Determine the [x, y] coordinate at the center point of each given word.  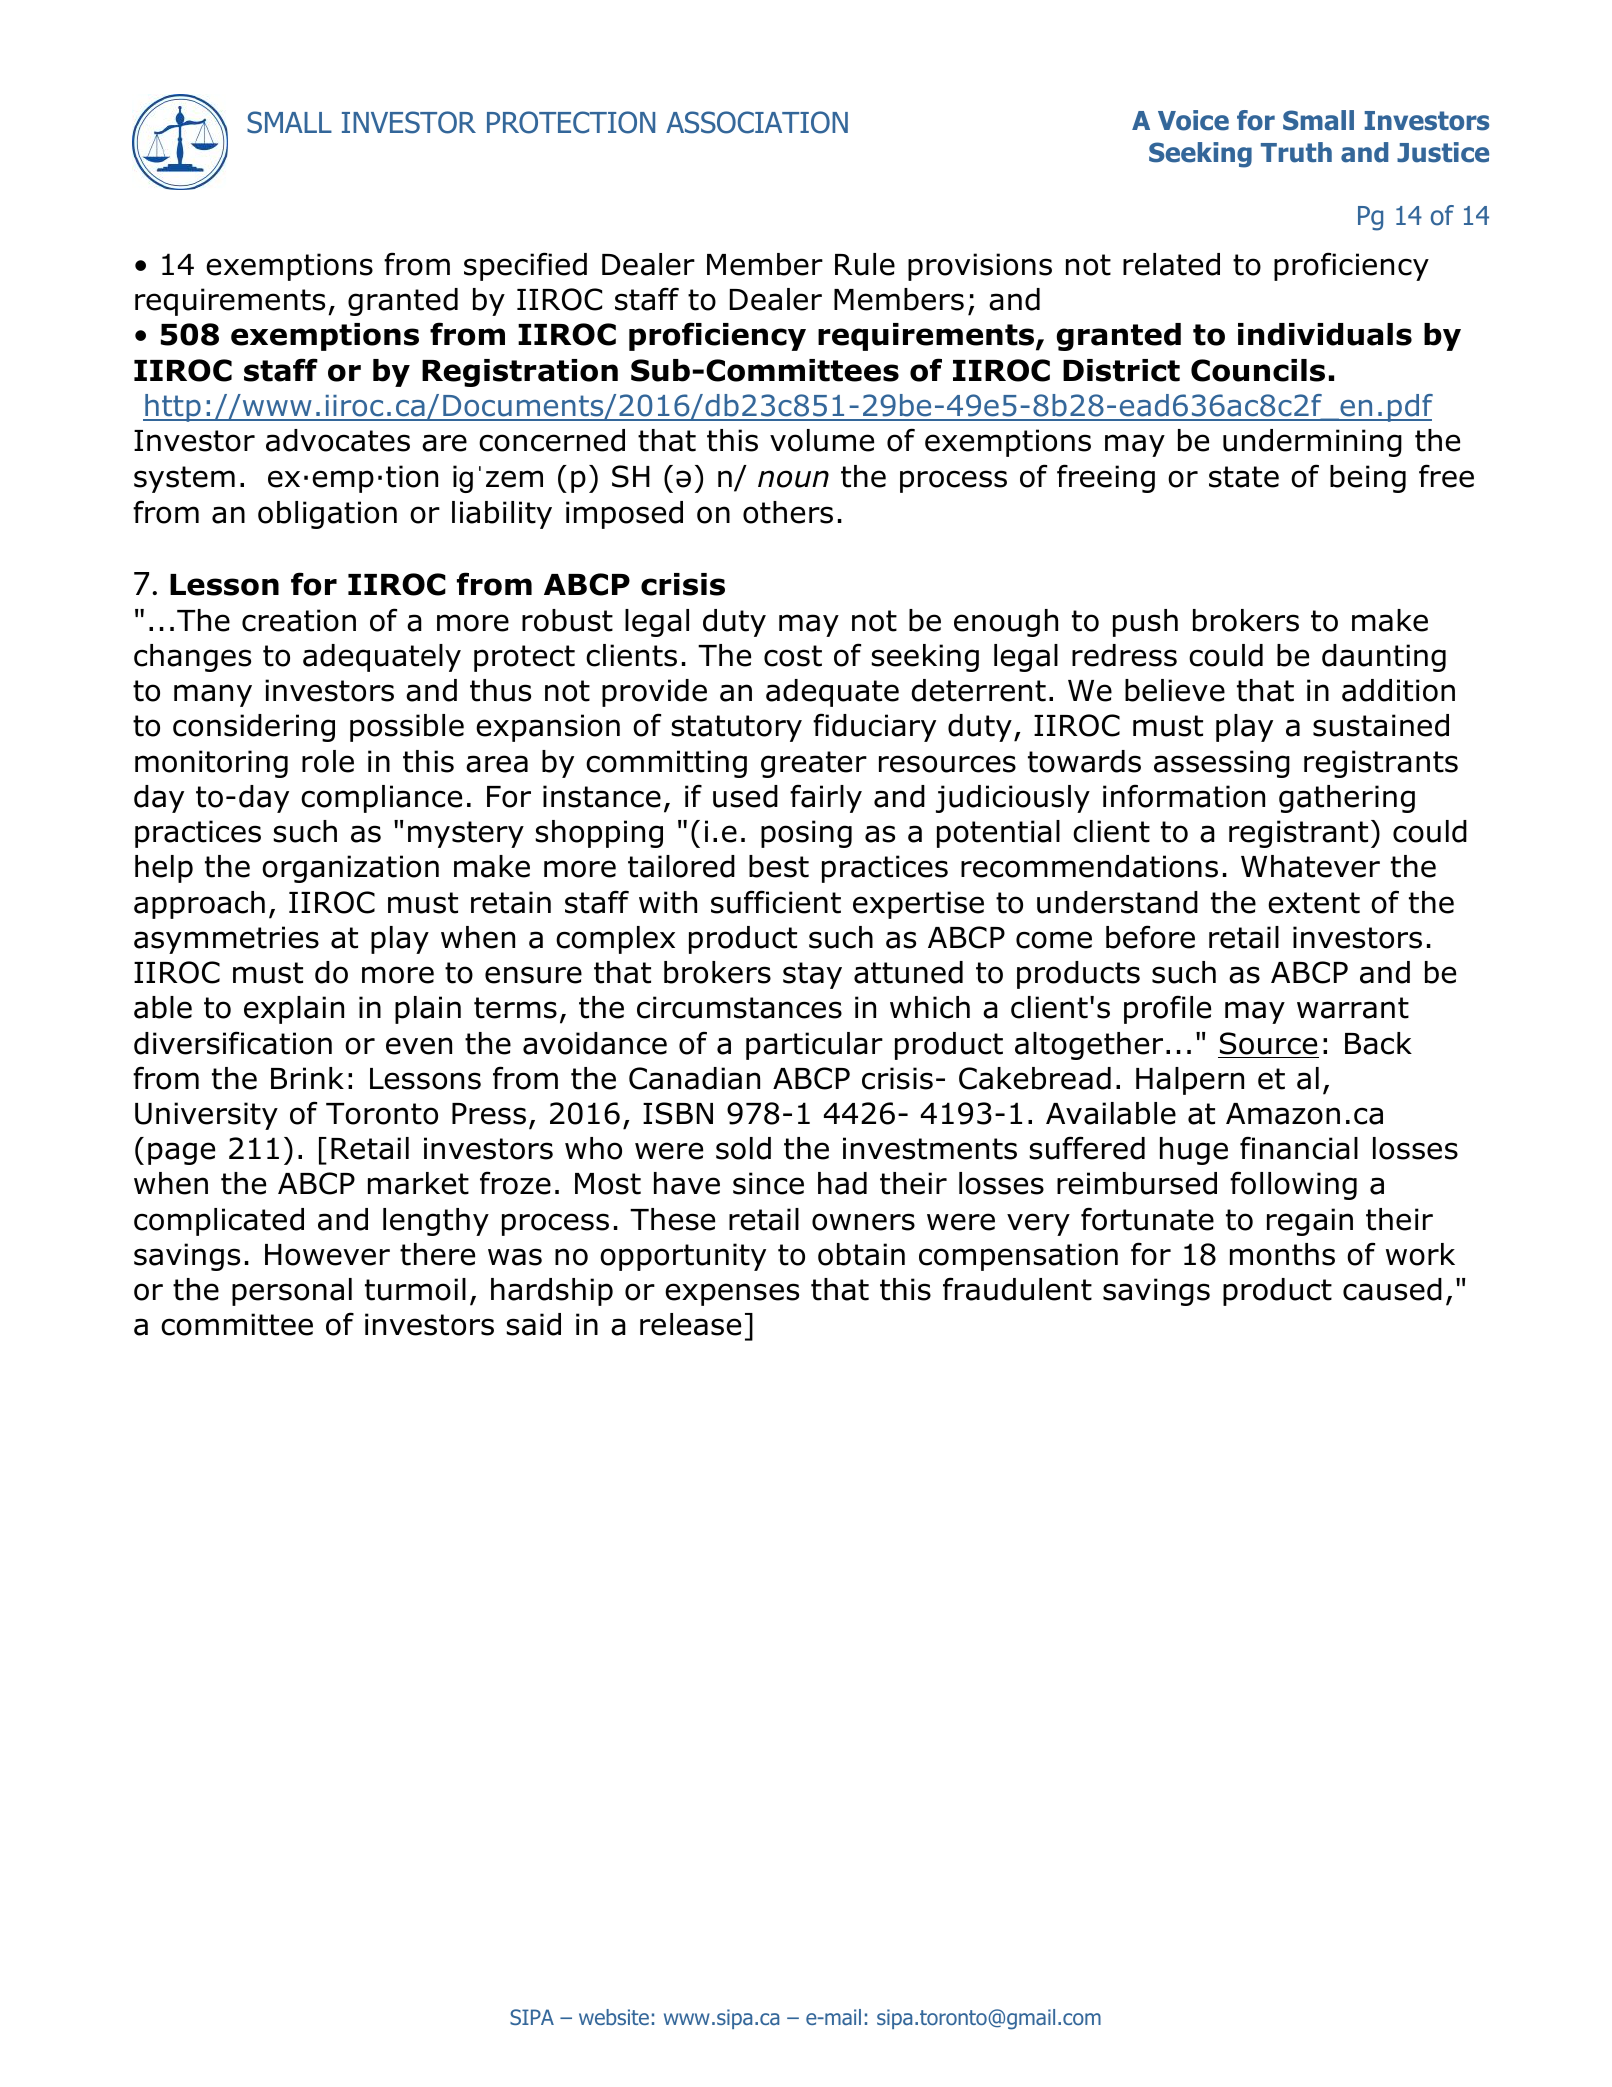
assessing [1222, 764]
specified [525, 266]
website [614, 2017]
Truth [1296, 152]
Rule [865, 264]
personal [292, 1292]
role [328, 761]
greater [814, 764]
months [1282, 1254]
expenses [732, 1294]
